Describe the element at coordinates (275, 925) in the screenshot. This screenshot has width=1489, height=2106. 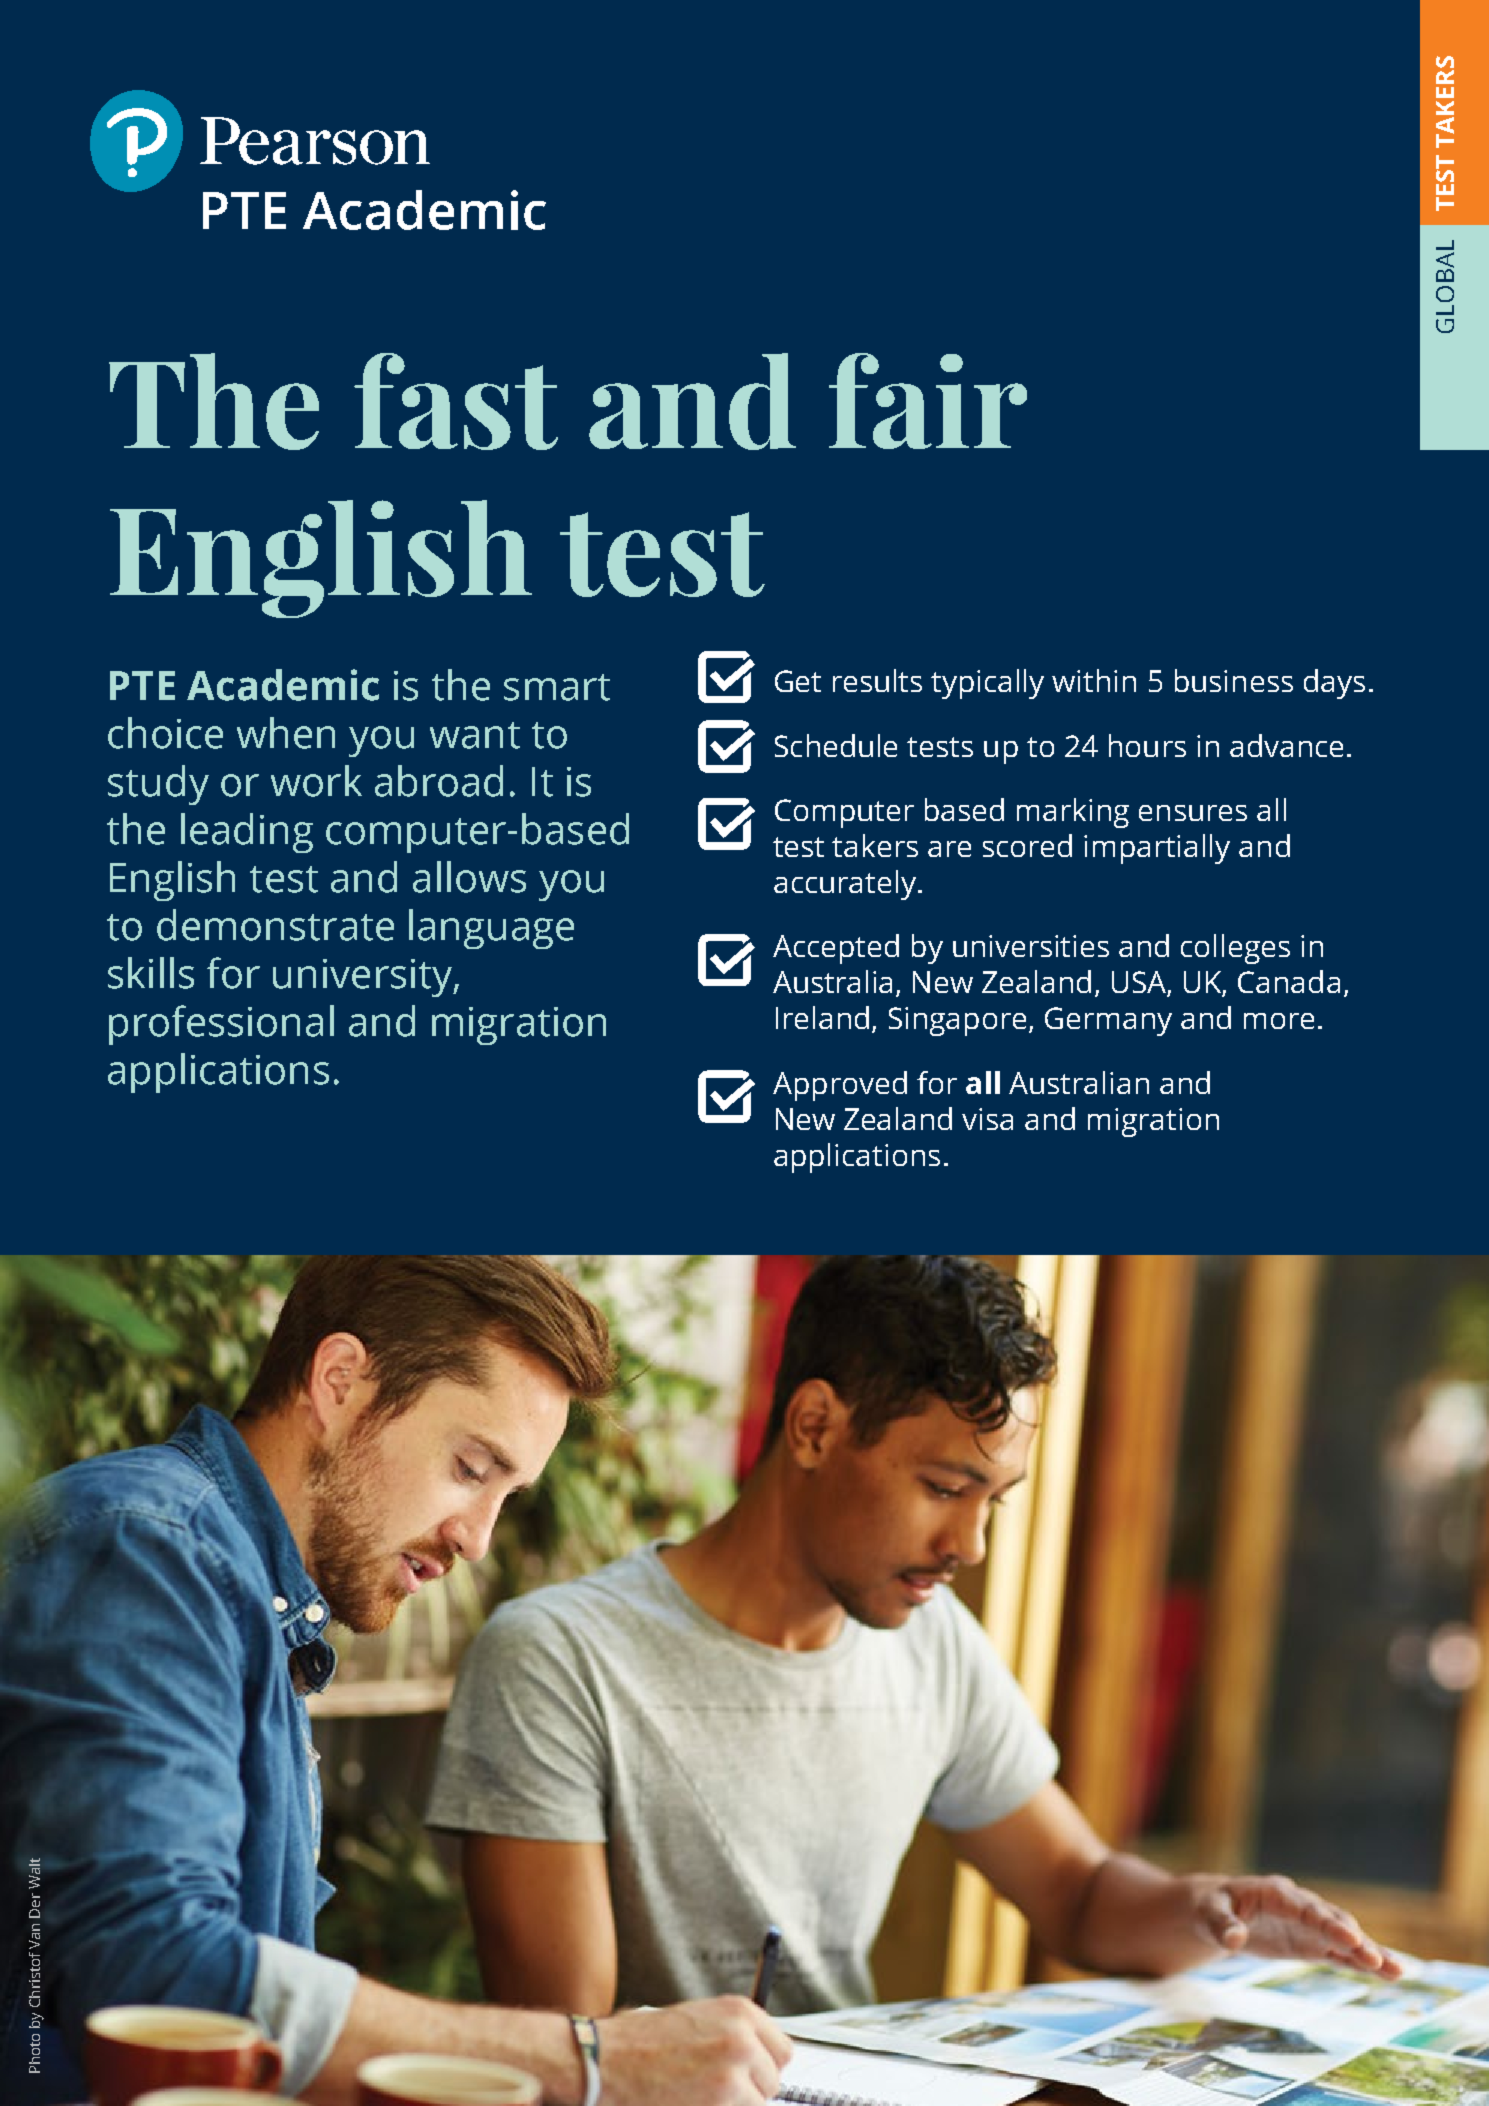
I see `demonstrate` at that location.
